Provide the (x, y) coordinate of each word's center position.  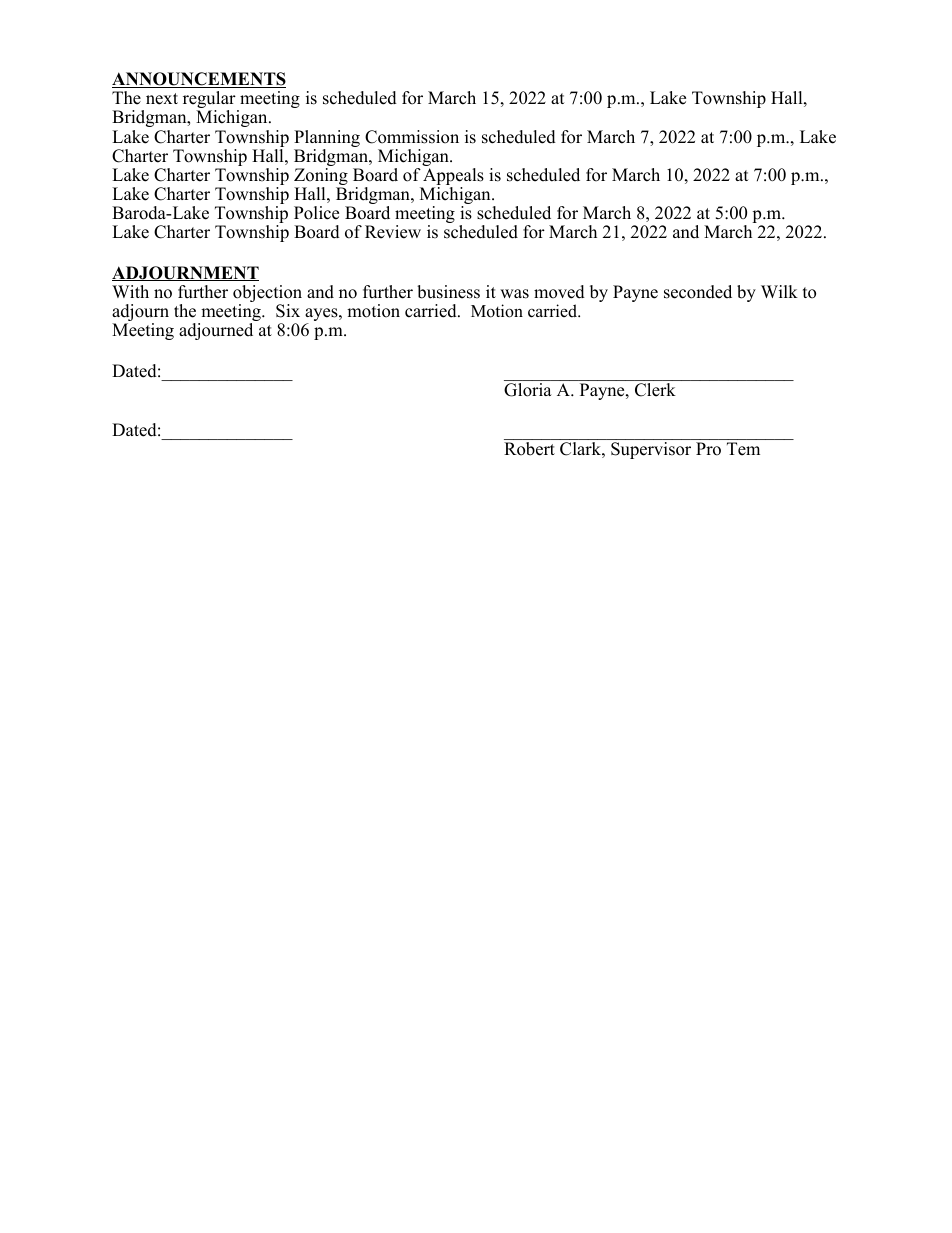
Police (316, 213)
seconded (698, 292)
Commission (412, 137)
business (448, 292)
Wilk (779, 291)
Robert (529, 449)
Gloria (528, 390)
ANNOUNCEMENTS (199, 80)
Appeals (452, 178)
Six (288, 311)
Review (393, 232)
